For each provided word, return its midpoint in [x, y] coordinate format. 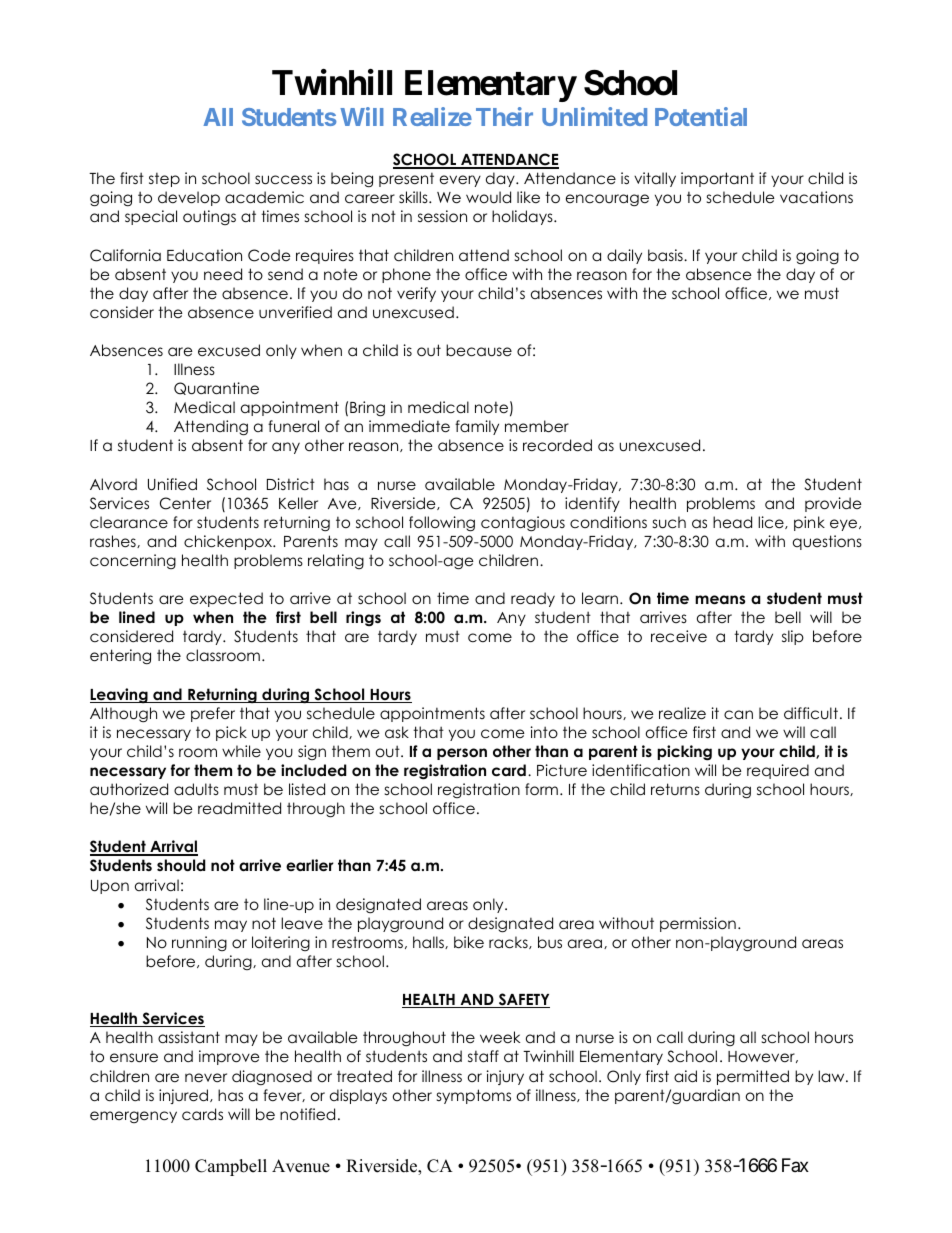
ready [533, 599]
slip [793, 637]
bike [469, 942]
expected [226, 599]
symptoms [474, 1096]
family [477, 427]
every [460, 181]
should [181, 865]
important [717, 179]
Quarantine [216, 388]
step [164, 180]
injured [185, 1096]
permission [698, 924]
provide [833, 504]
